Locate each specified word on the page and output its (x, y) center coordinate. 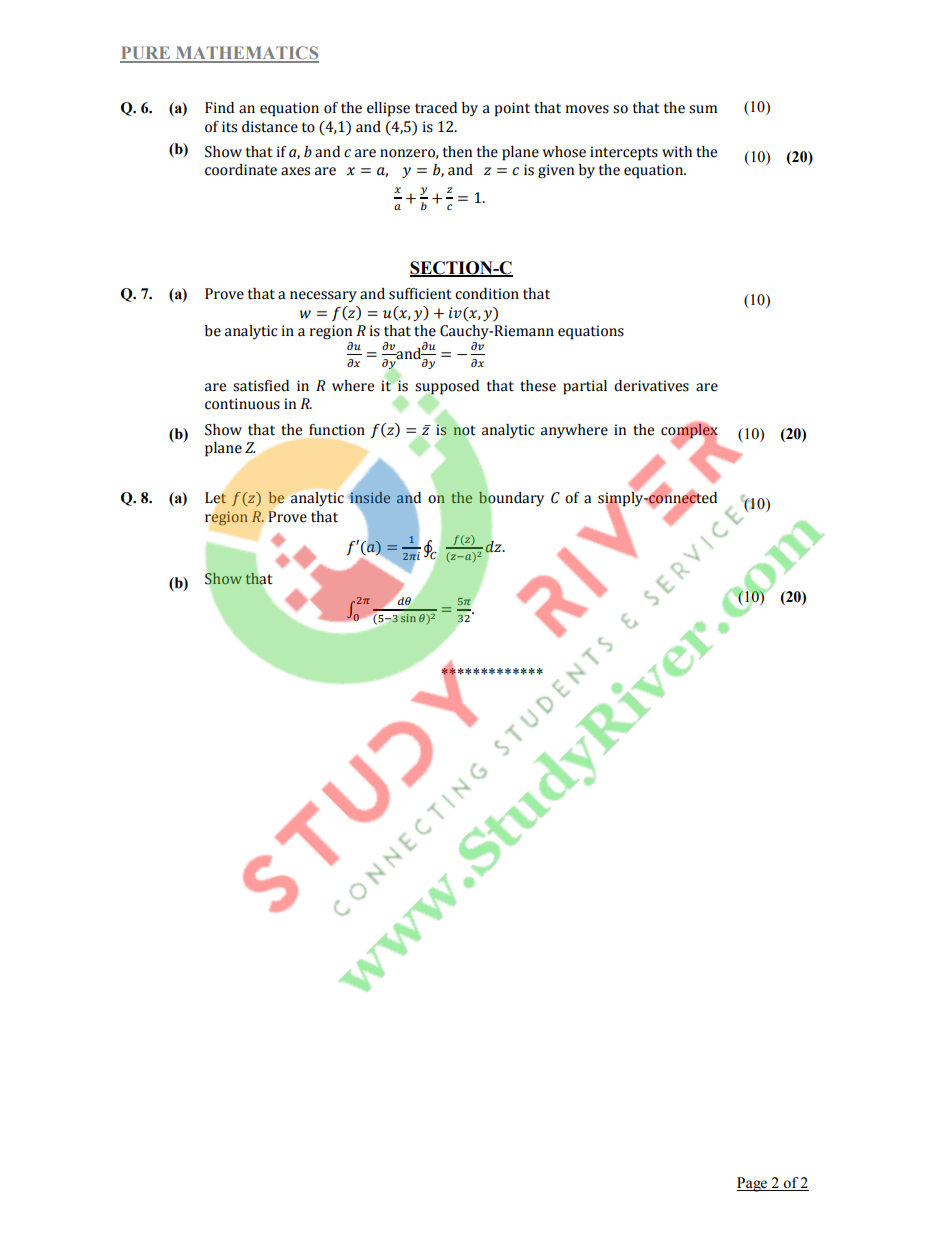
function (337, 430)
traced (436, 108)
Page (753, 1184)
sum (703, 109)
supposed (447, 388)
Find (219, 108)
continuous (242, 404)
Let (216, 498)
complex (689, 431)
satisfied (261, 386)
